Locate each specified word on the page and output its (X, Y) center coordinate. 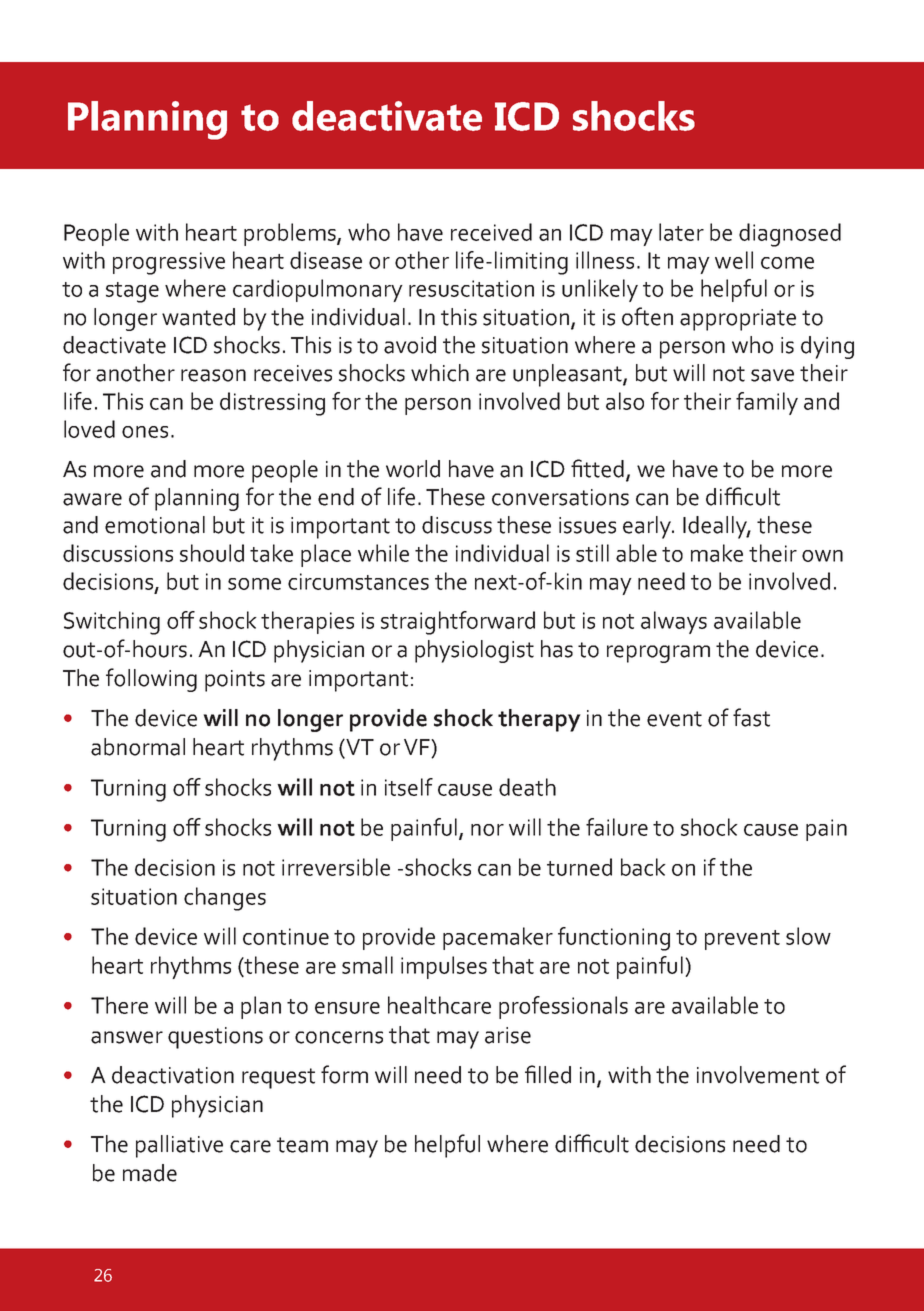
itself (409, 787)
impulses (444, 967)
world (413, 469)
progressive (169, 263)
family (767, 403)
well (734, 260)
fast (751, 717)
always (674, 622)
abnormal (138, 747)
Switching (112, 623)
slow (808, 936)
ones (145, 432)
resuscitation (471, 288)
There (119, 1005)
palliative (179, 1146)
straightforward (458, 623)
